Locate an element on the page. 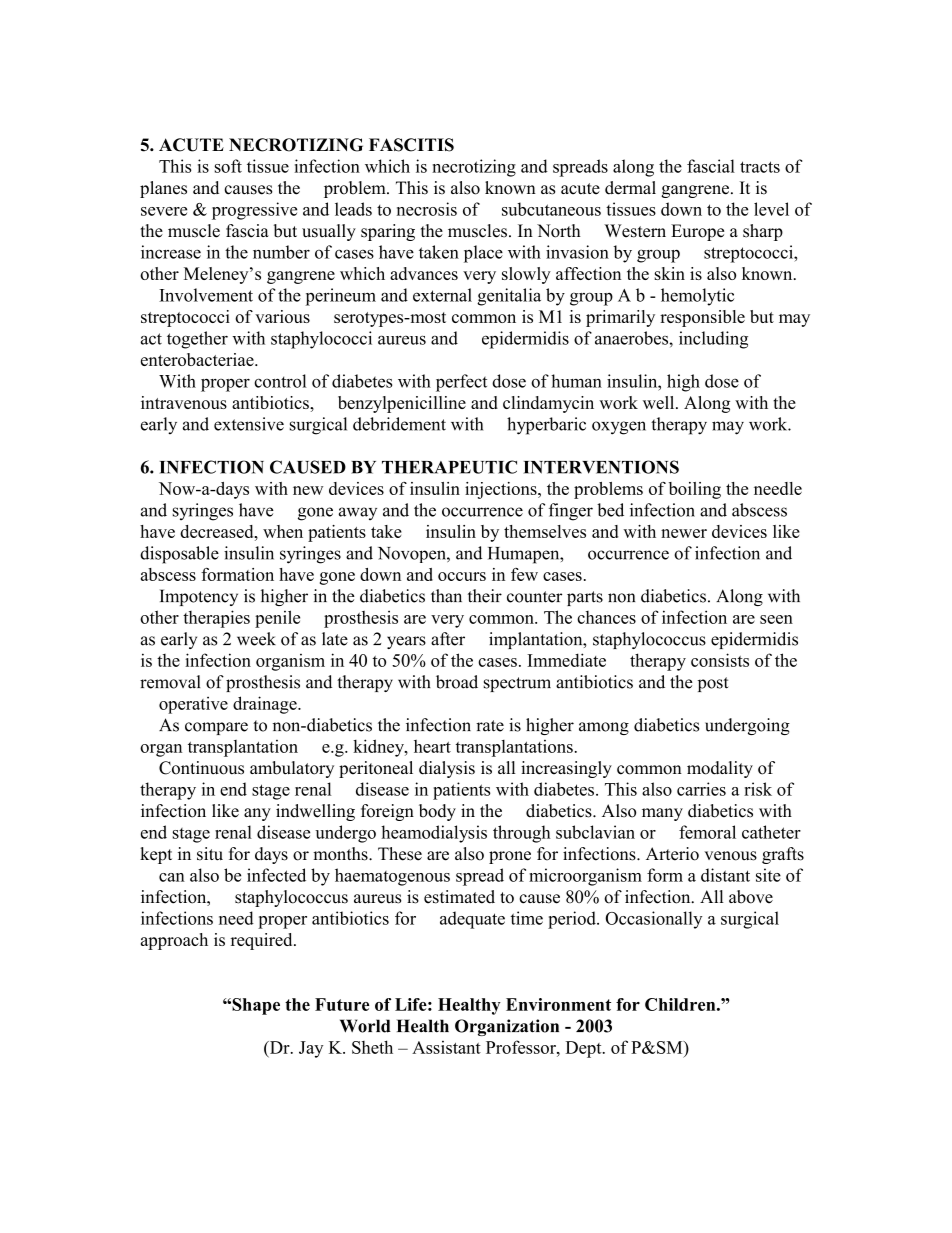  necrosis is located at coordinates (427, 209).
